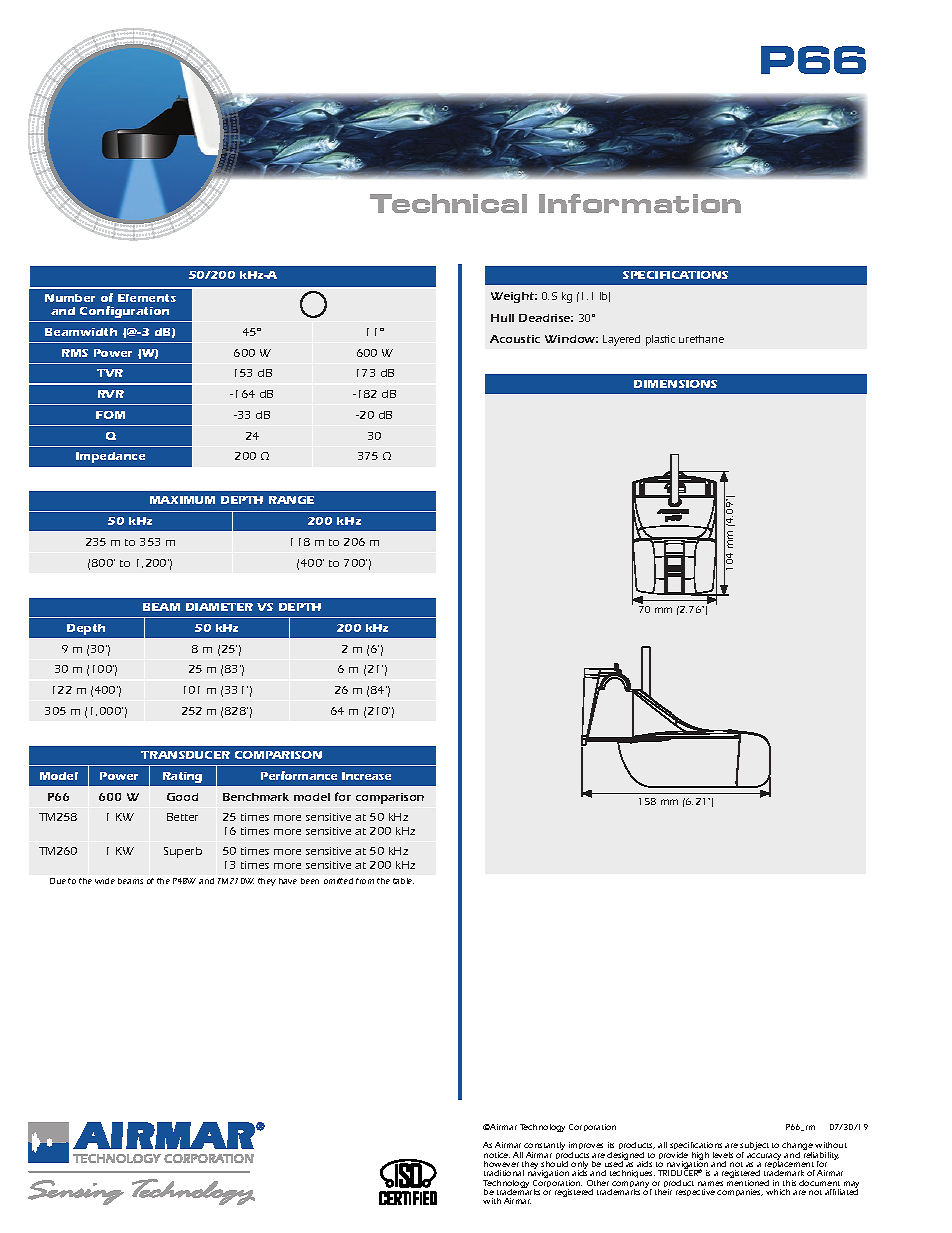 This screenshot has height=1233, width=952. What do you see at coordinates (147, 298) in the screenshot?
I see `Elements` at bounding box center [147, 298].
